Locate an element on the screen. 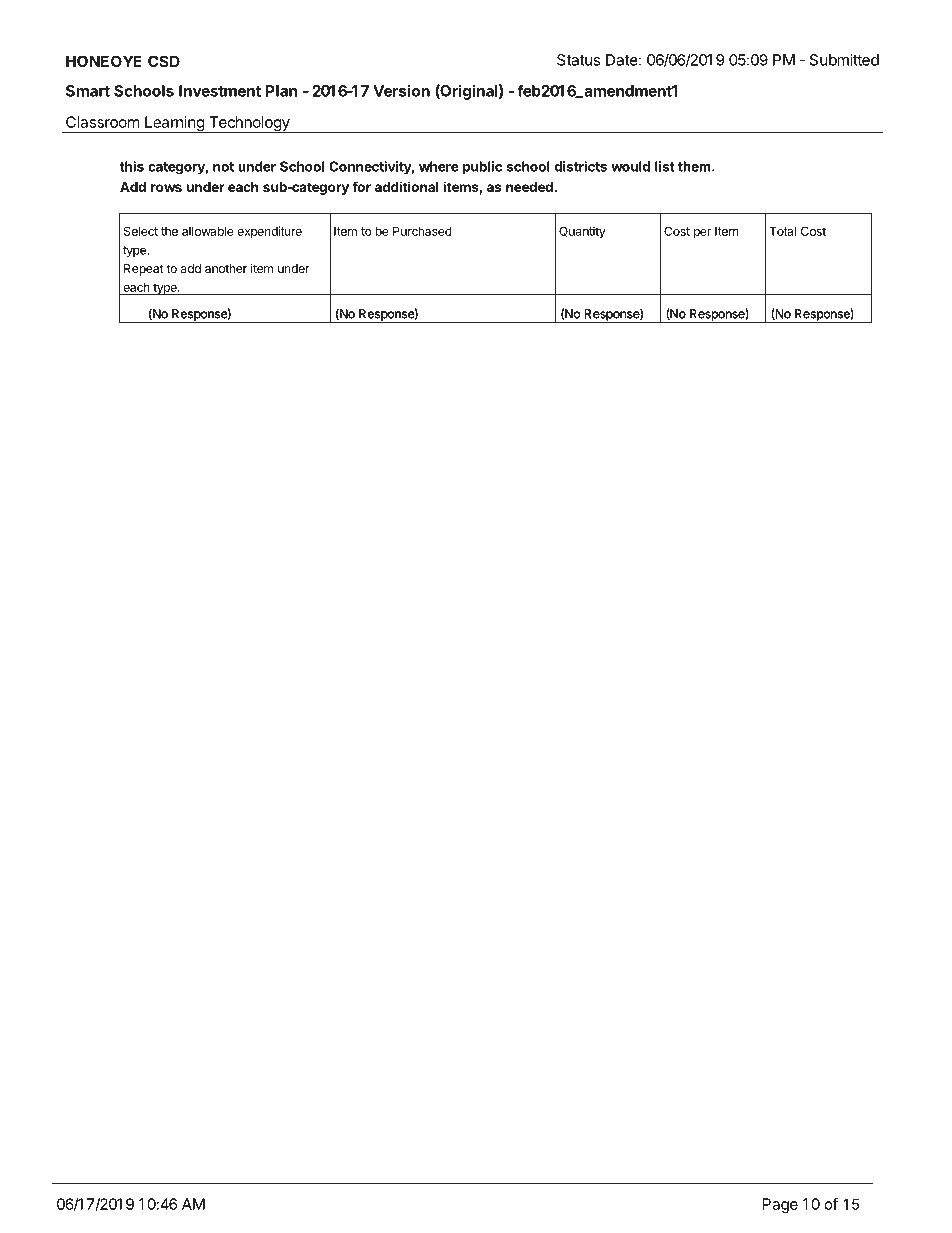  Purchased is located at coordinates (422, 231).
